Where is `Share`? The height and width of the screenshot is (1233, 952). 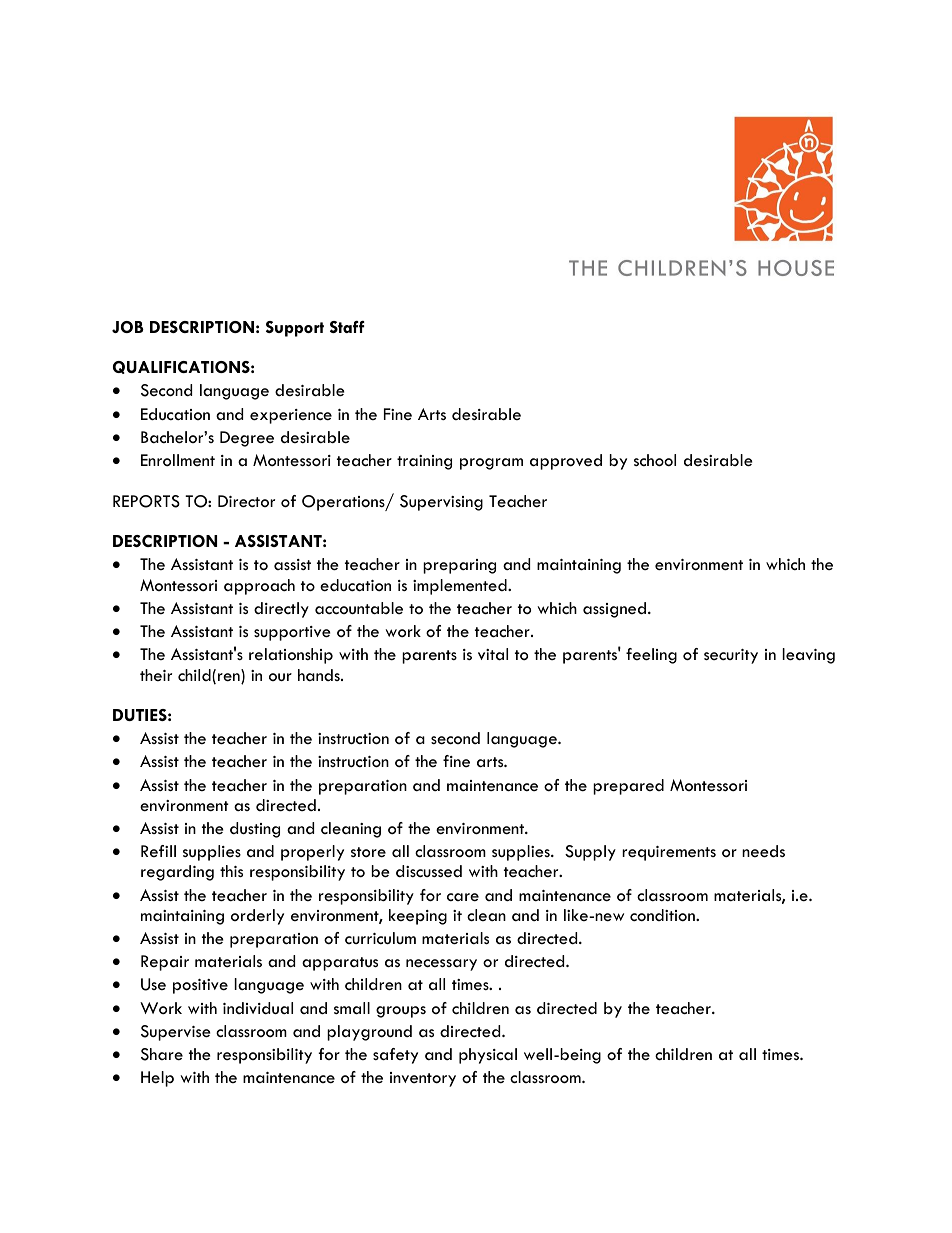
Share is located at coordinates (162, 1054).
